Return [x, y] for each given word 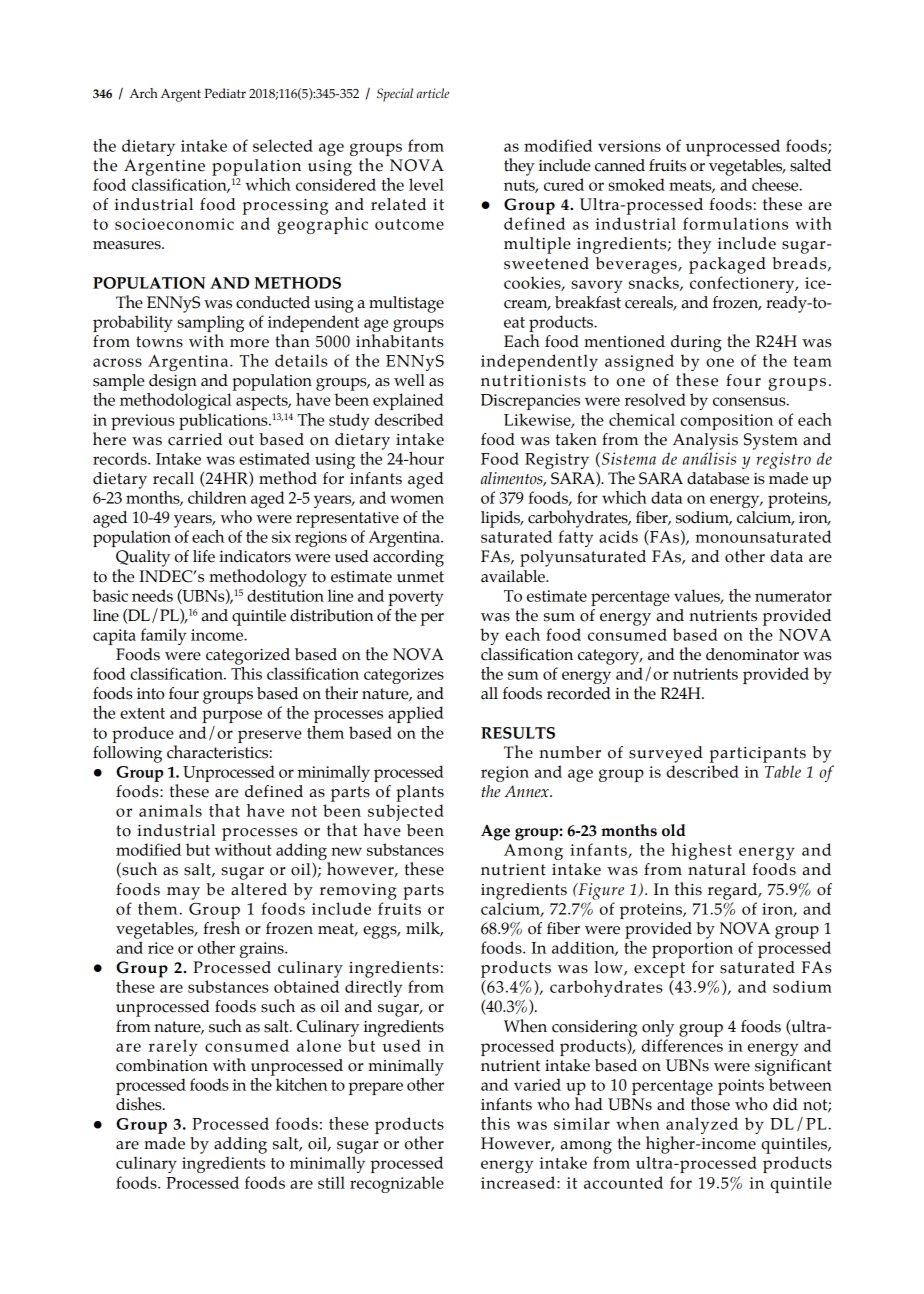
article [433, 93]
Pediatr [225, 93]
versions [629, 146]
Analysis [705, 441]
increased [519, 1182]
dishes [140, 1104]
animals [170, 810]
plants [420, 793]
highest [701, 851]
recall [173, 478]
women [417, 499]
